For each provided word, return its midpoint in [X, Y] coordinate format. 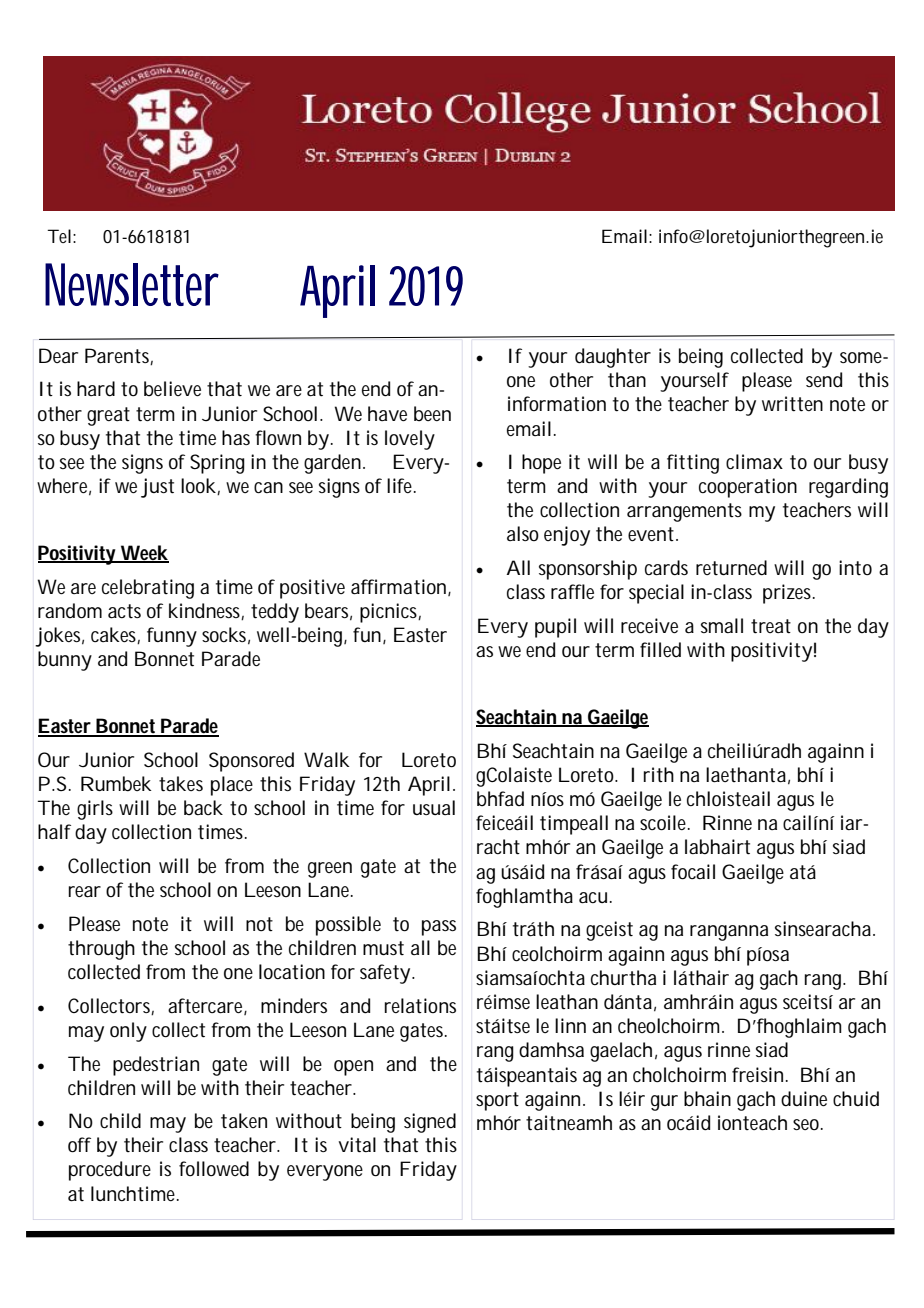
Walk [327, 760]
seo [807, 1125]
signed [430, 1123]
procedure [110, 1171]
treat [771, 626]
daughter [613, 358]
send [824, 380]
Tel [59, 236]
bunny [65, 661]
